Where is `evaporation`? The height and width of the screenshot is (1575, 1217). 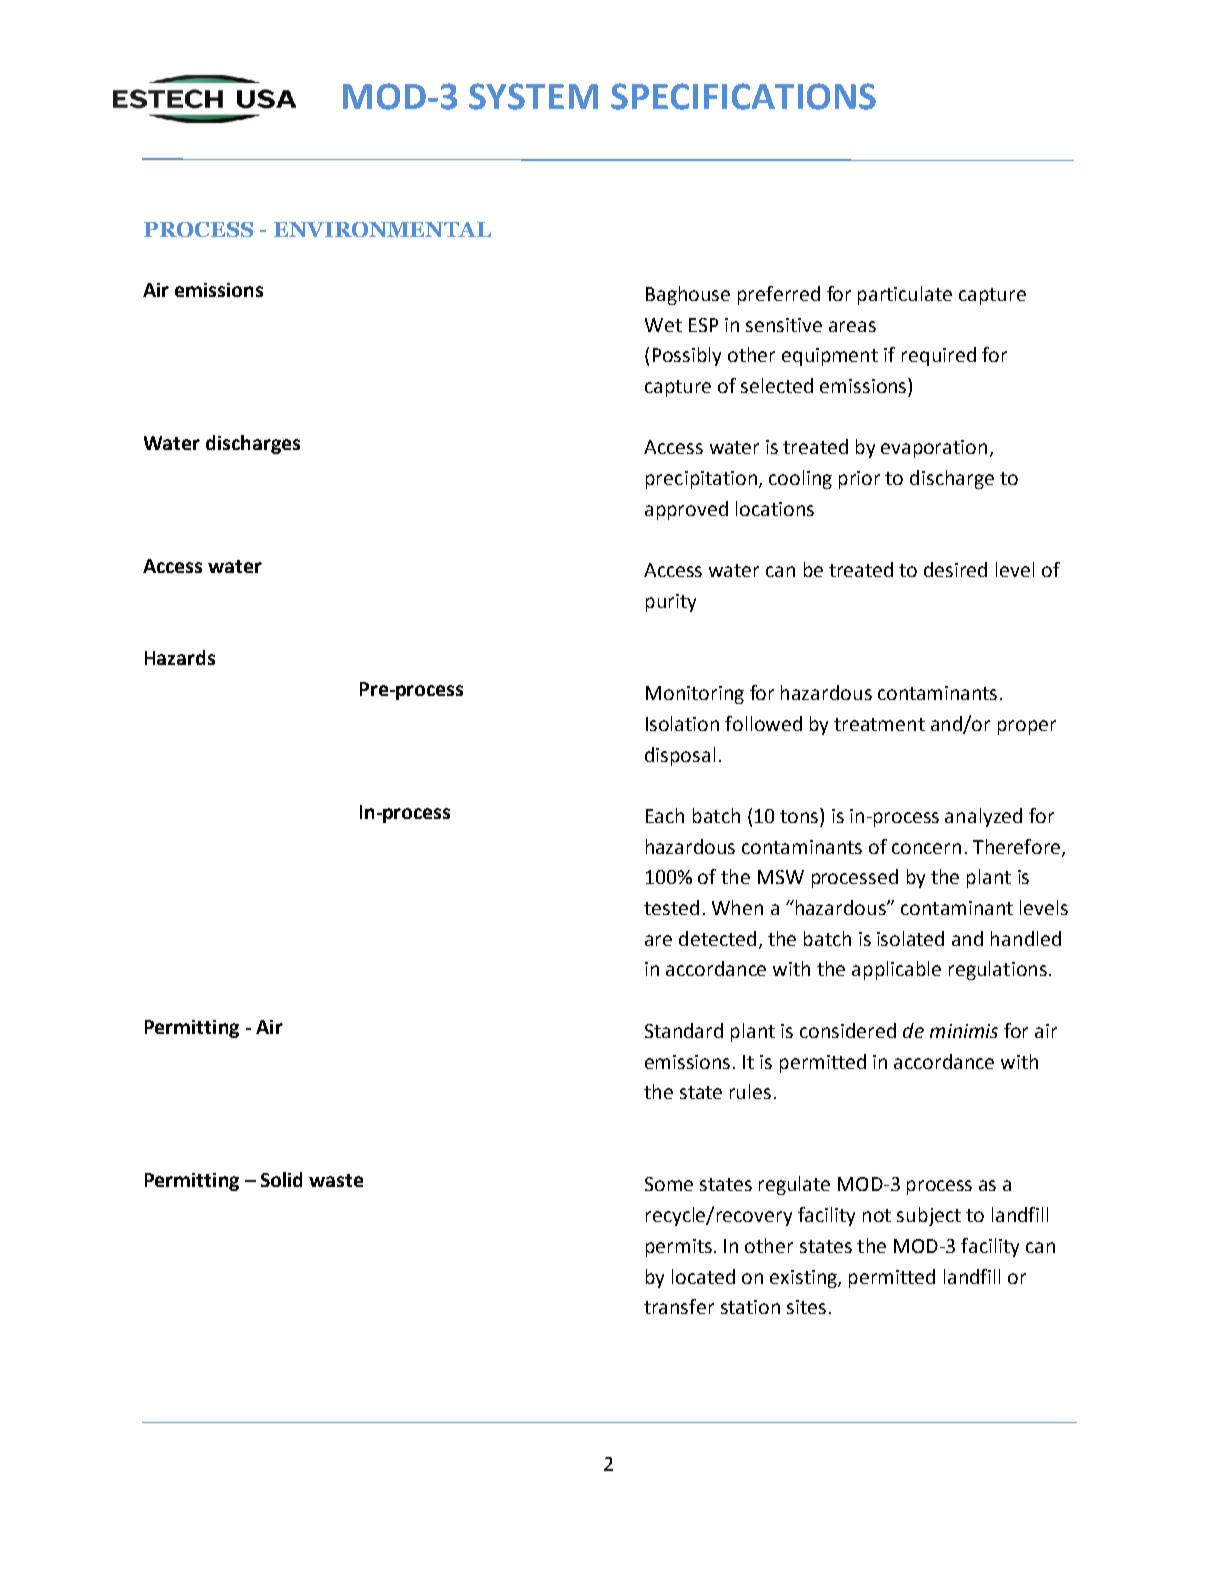
evaporation is located at coordinates (934, 449).
